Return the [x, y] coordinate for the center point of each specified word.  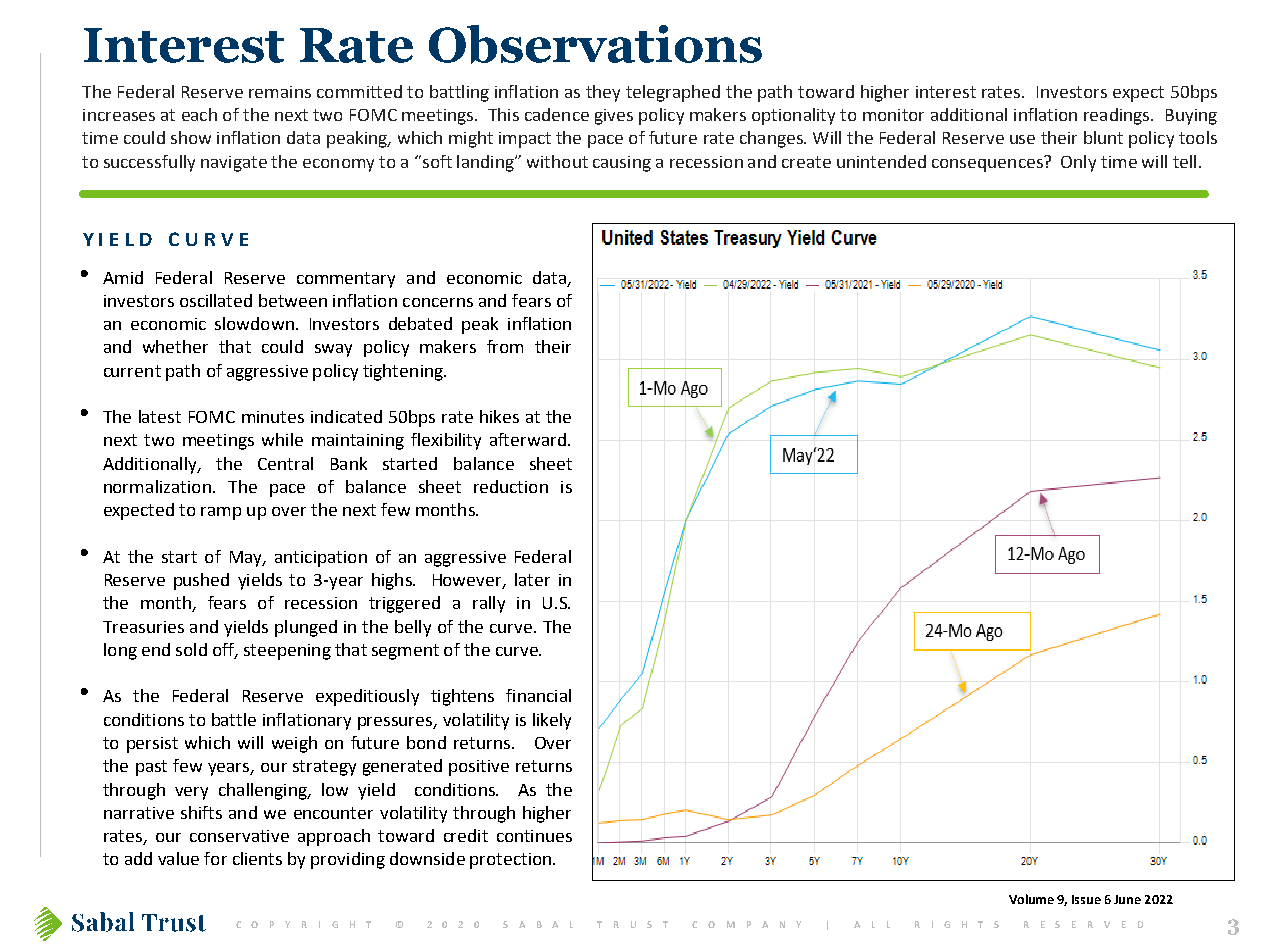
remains [280, 92]
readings [1118, 116]
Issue [1086, 899]
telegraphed [673, 93]
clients [257, 858]
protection [510, 861]
